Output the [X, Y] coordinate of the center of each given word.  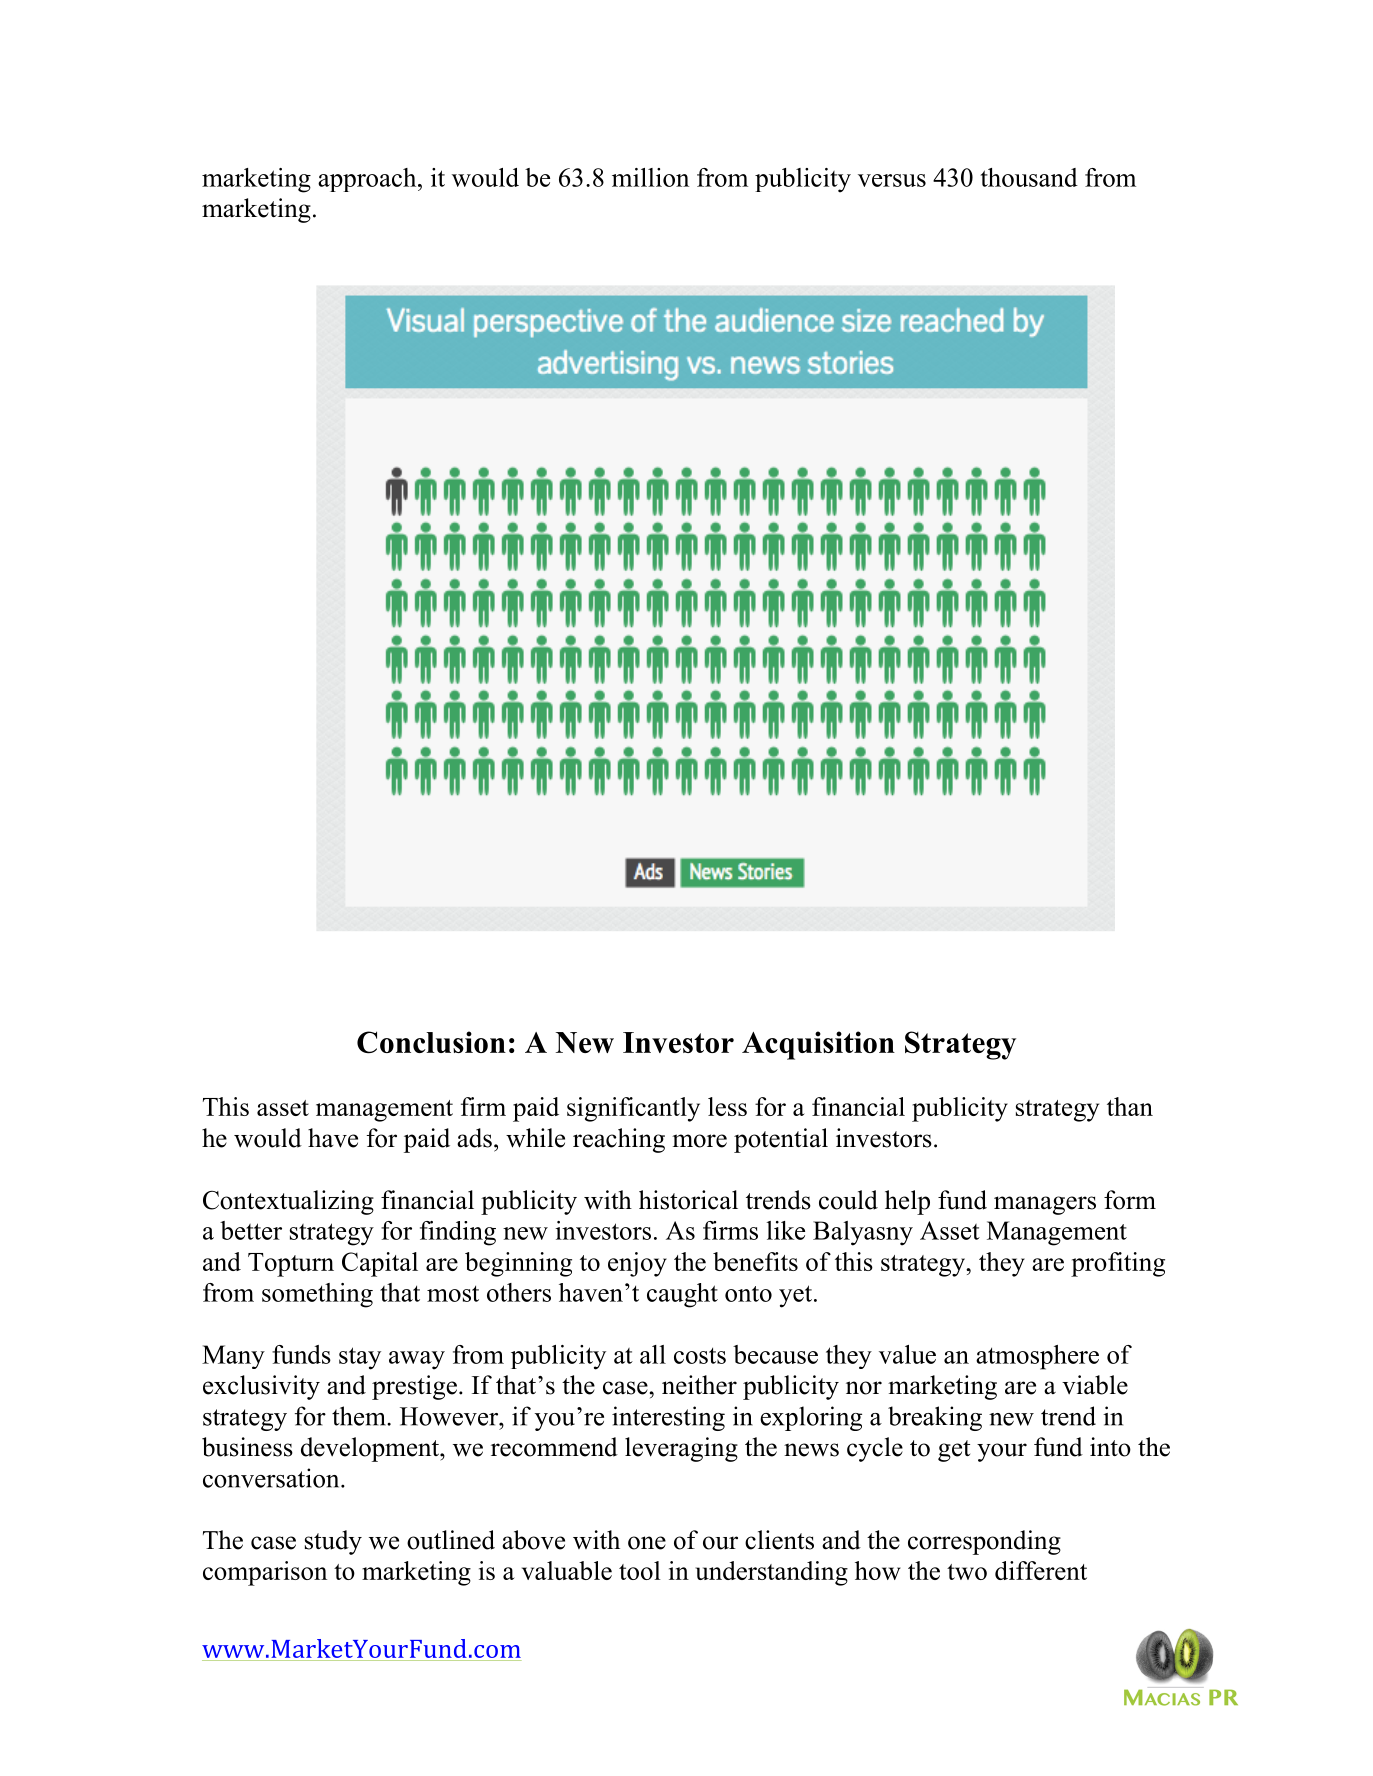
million [650, 177]
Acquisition [818, 1045]
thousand [1029, 177]
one [647, 1543]
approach [368, 180]
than [1130, 1106]
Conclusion [431, 1042]
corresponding [984, 1542]
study [333, 1542]
